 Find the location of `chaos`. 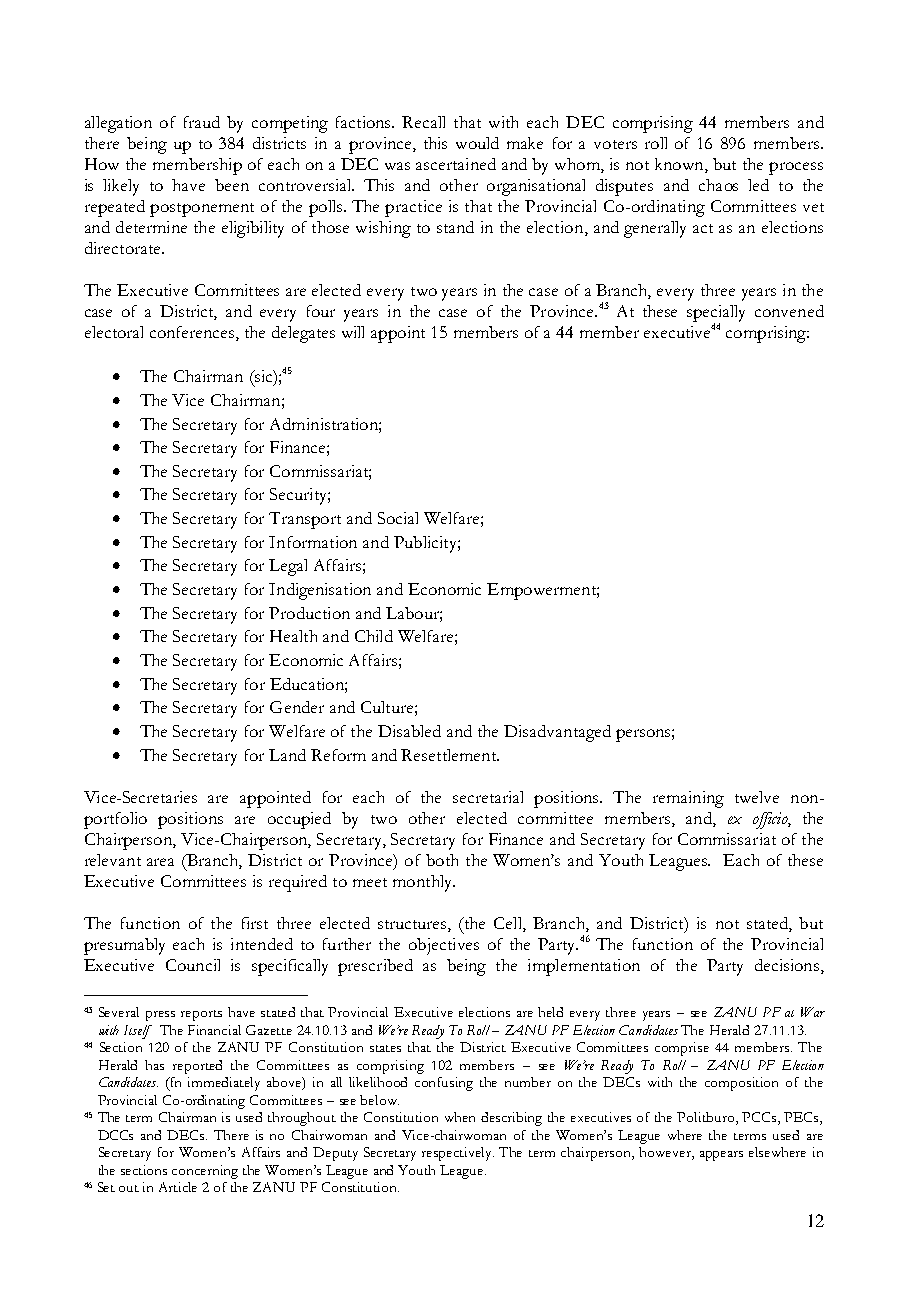

chaos is located at coordinates (718, 185).
